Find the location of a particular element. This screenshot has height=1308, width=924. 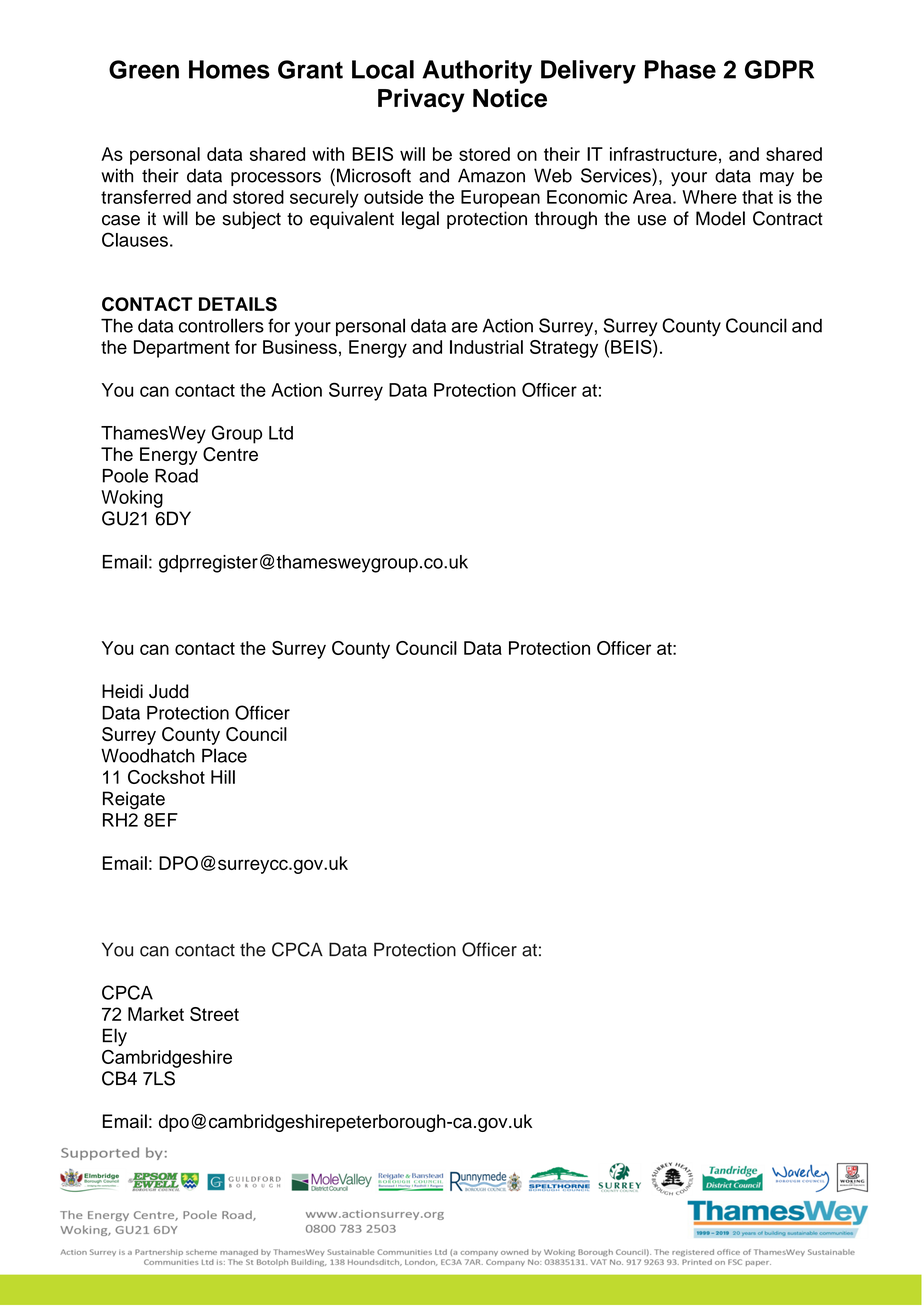

Strategy is located at coordinates (564, 349).
